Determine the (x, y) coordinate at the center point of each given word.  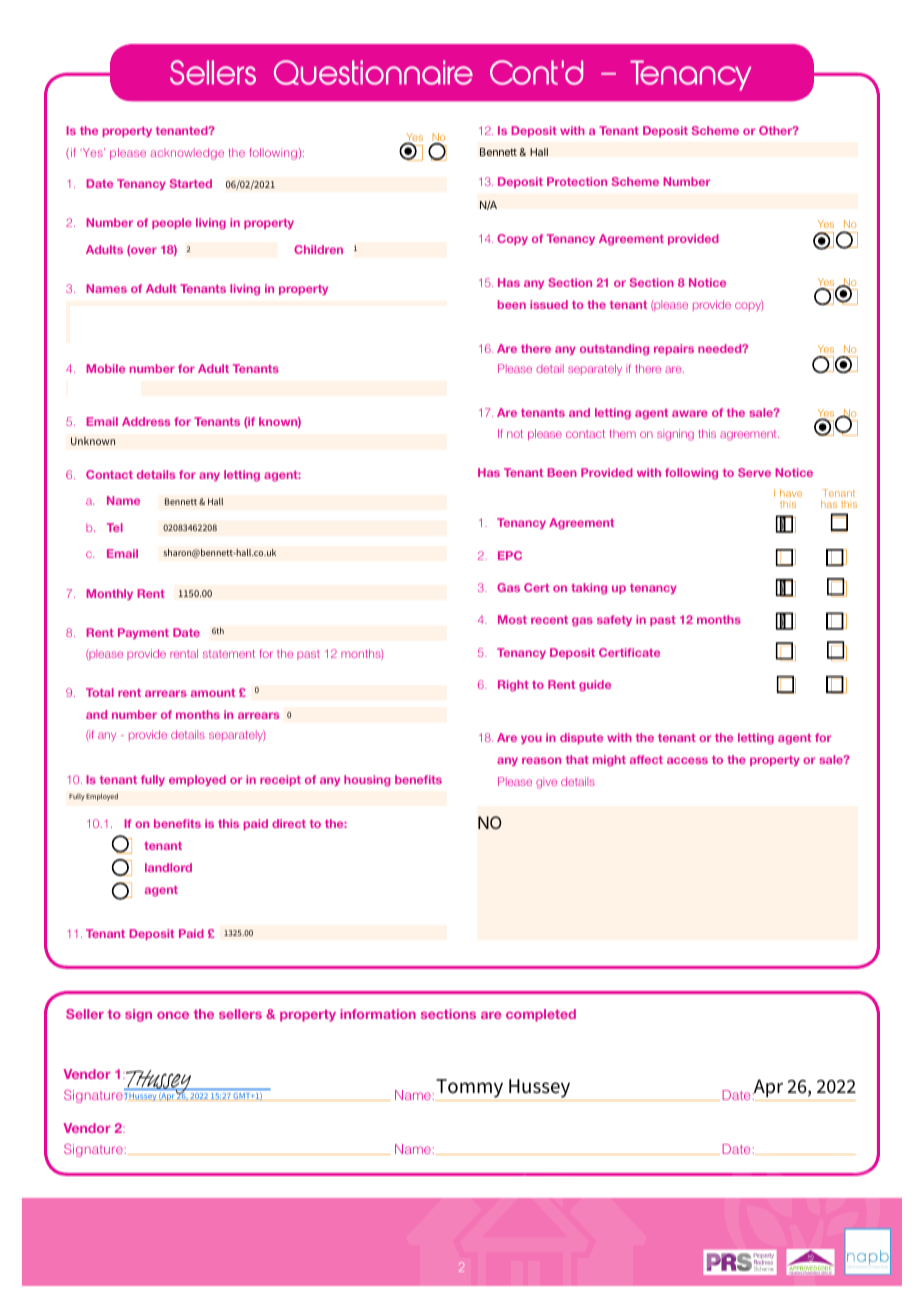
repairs (674, 349)
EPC (510, 555)
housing (367, 781)
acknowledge (187, 154)
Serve (754, 472)
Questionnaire (373, 72)
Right (513, 686)
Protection (577, 181)
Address (146, 421)
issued (549, 304)
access (687, 760)
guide (595, 686)
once (173, 1015)
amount (213, 693)
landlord (168, 867)
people (172, 223)
